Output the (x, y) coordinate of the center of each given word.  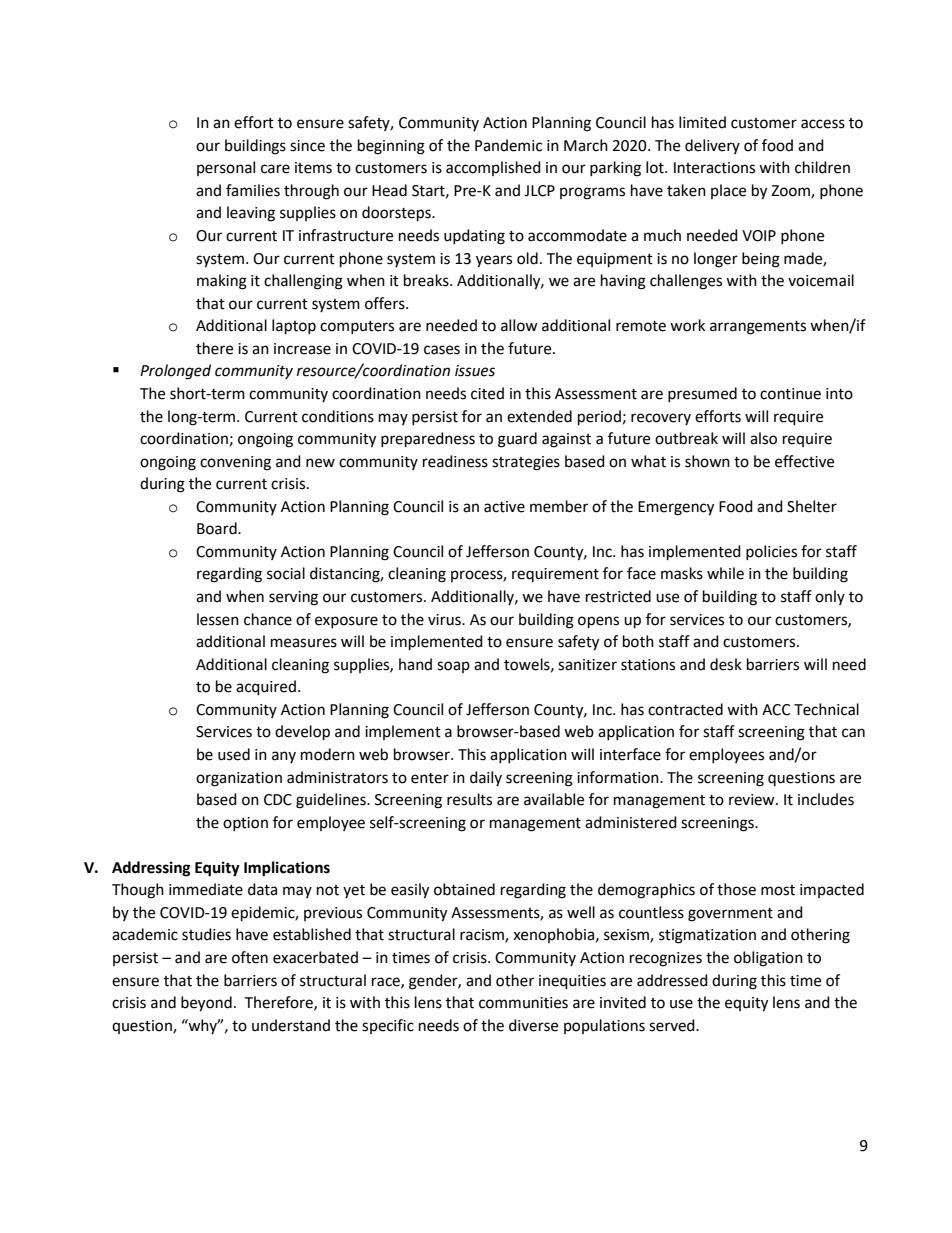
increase (302, 349)
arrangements (758, 328)
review (753, 800)
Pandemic (508, 145)
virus (445, 620)
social (286, 573)
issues (475, 371)
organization (239, 779)
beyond (206, 1004)
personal (226, 168)
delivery (712, 146)
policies (771, 552)
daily (486, 778)
